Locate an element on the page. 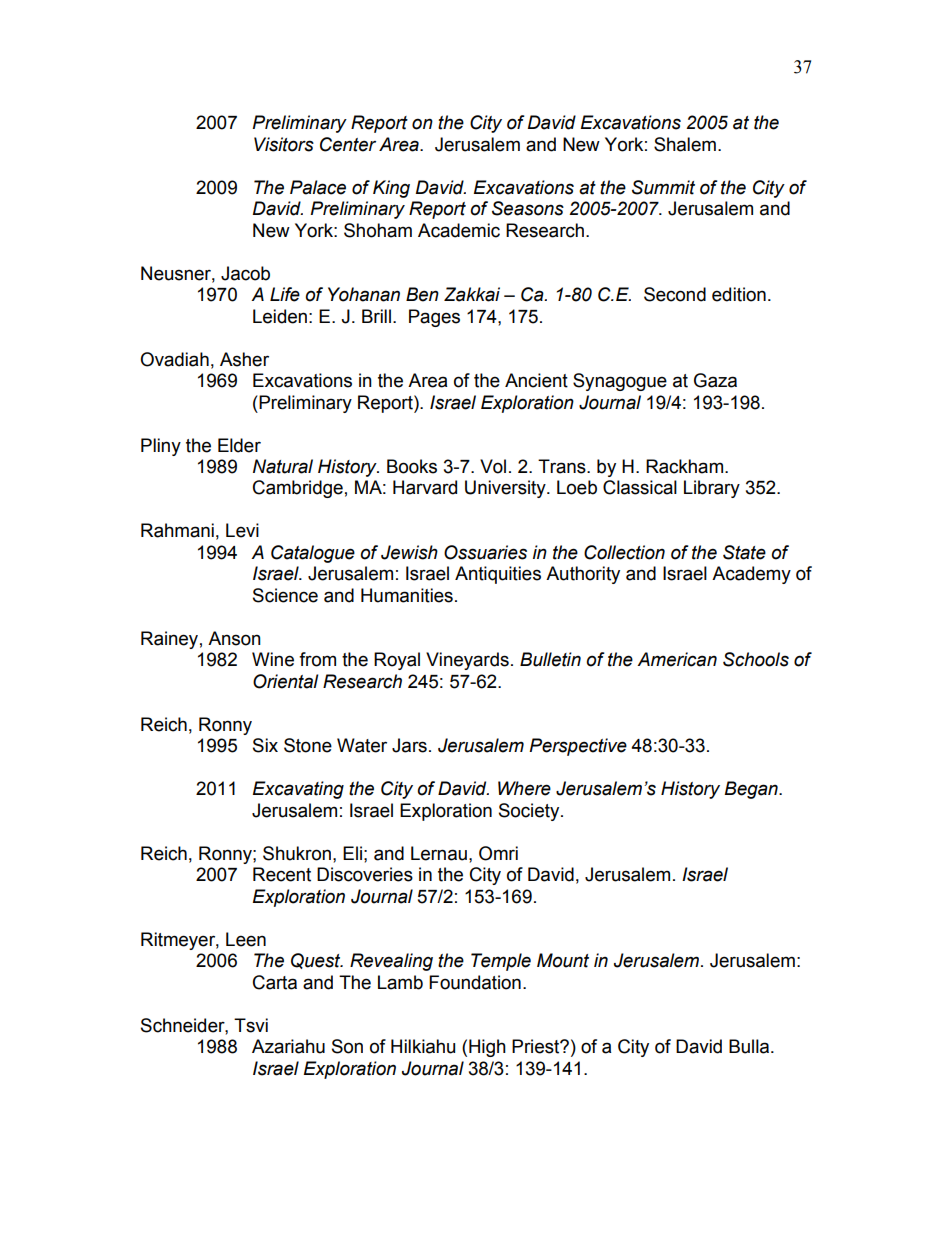  Harvard is located at coordinates (425, 487).
